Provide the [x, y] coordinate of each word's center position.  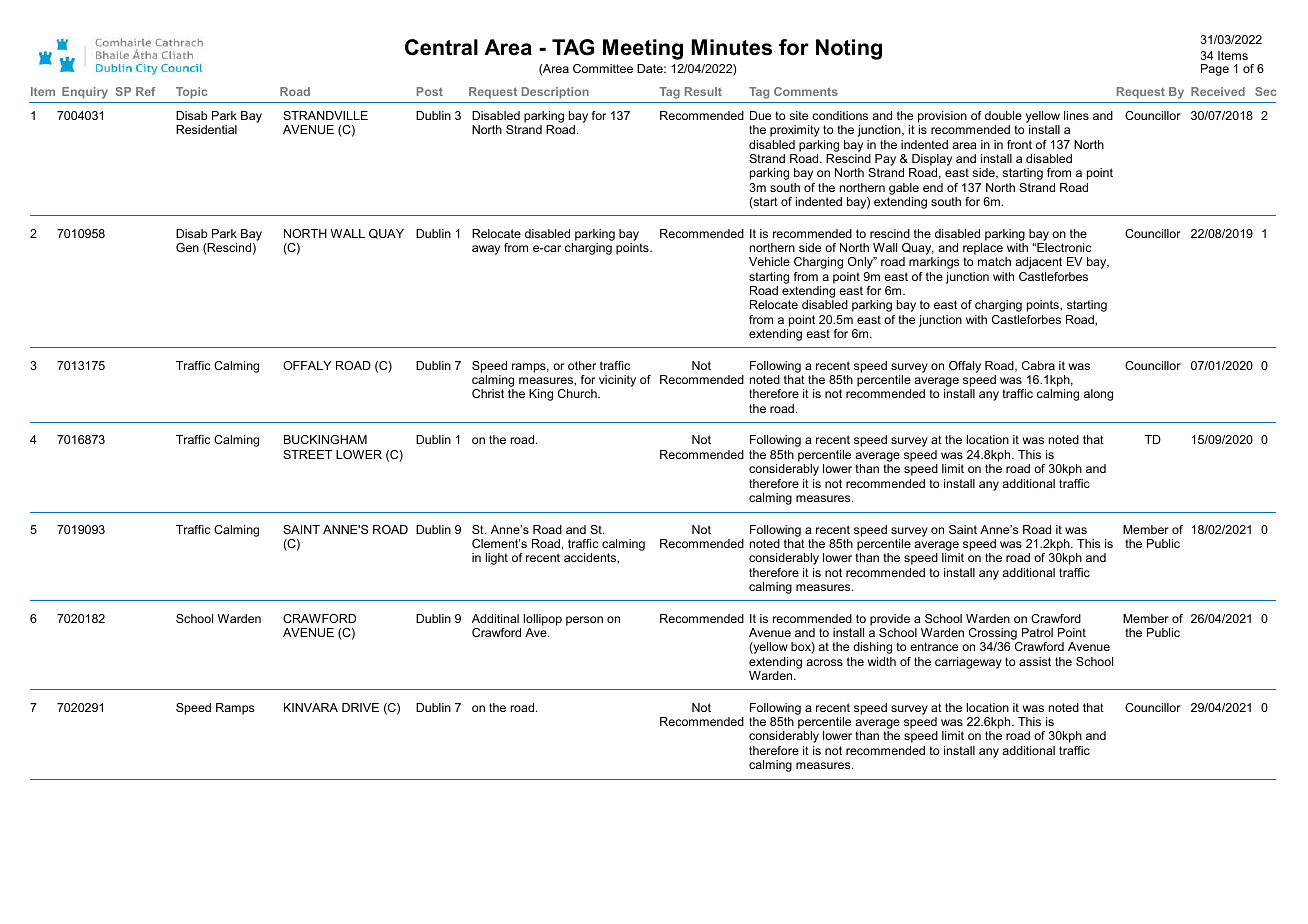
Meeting [643, 49]
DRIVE [360, 707]
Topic [191, 93]
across [824, 662]
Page [1215, 70]
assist [1035, 661]
